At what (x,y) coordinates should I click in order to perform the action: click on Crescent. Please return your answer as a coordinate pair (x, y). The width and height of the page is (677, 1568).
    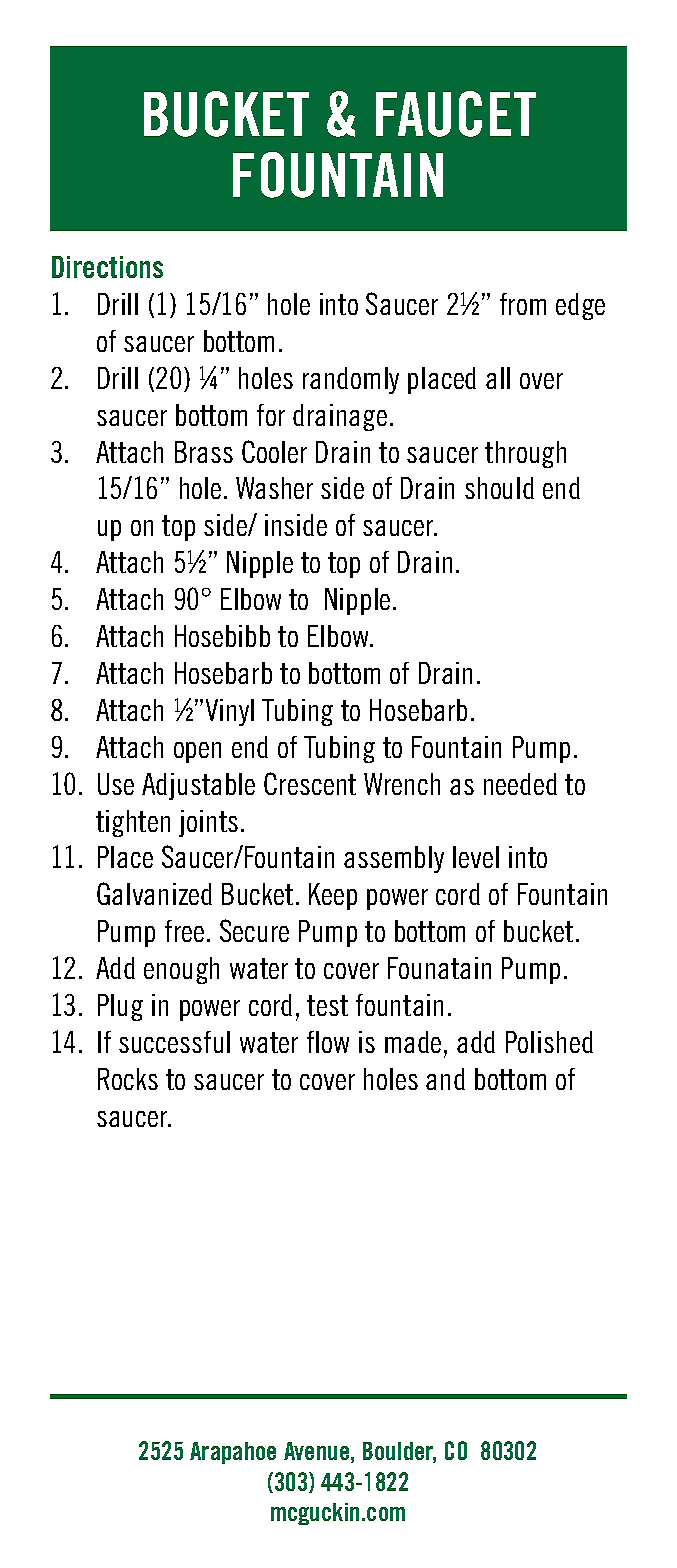
    Looking at the image, I should click on (310, 783).
